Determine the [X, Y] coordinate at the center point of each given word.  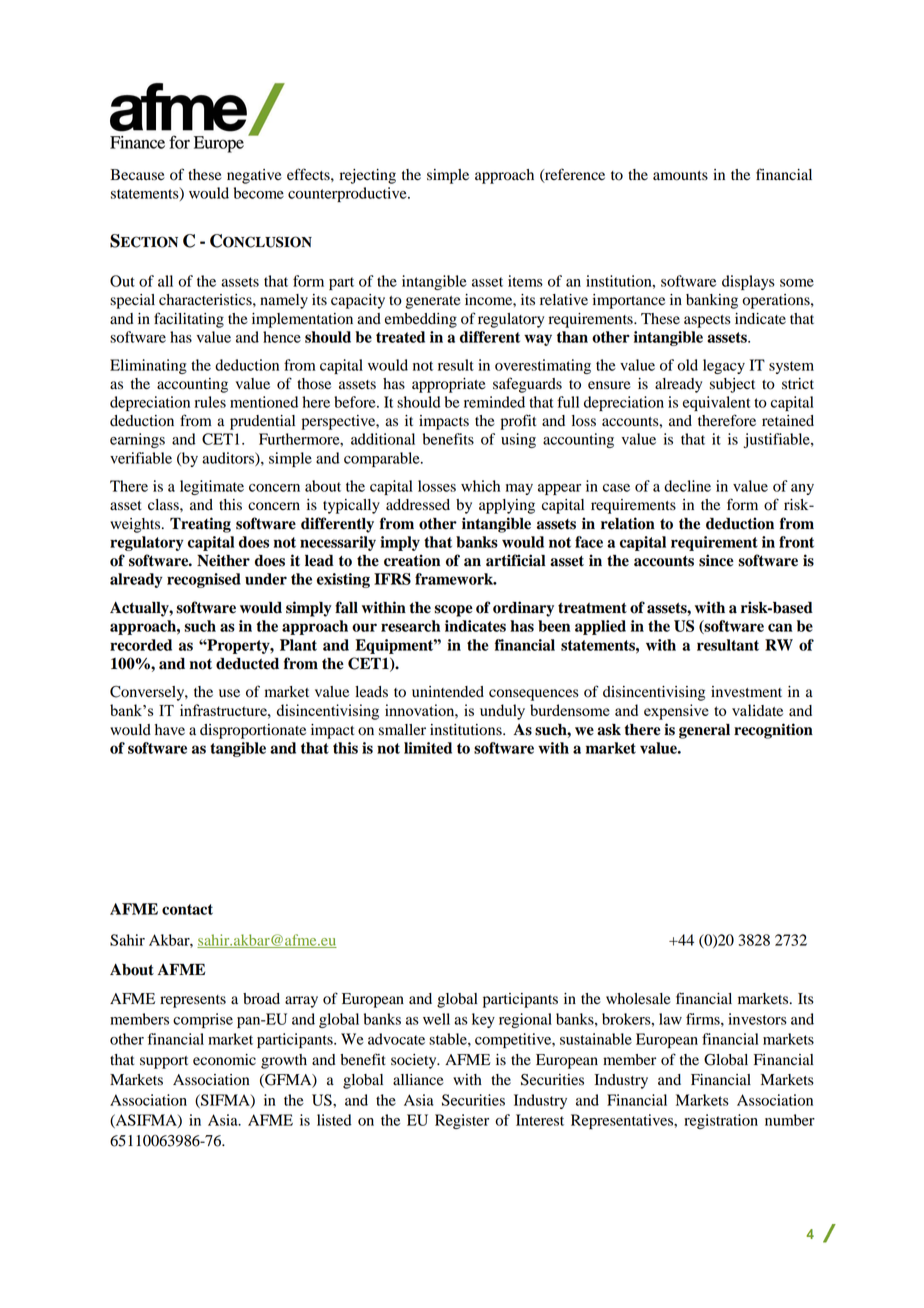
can [780, 627]
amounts [680, 176]
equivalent [717, 403]
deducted [247, 663]
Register [462, 1121]
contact [187, 909]
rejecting [368, 176]
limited [428, 748]
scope [453, 611]
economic [224, 1060]
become [259, 193]
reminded [494, 402]
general [704, 731]
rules [210, 402]
